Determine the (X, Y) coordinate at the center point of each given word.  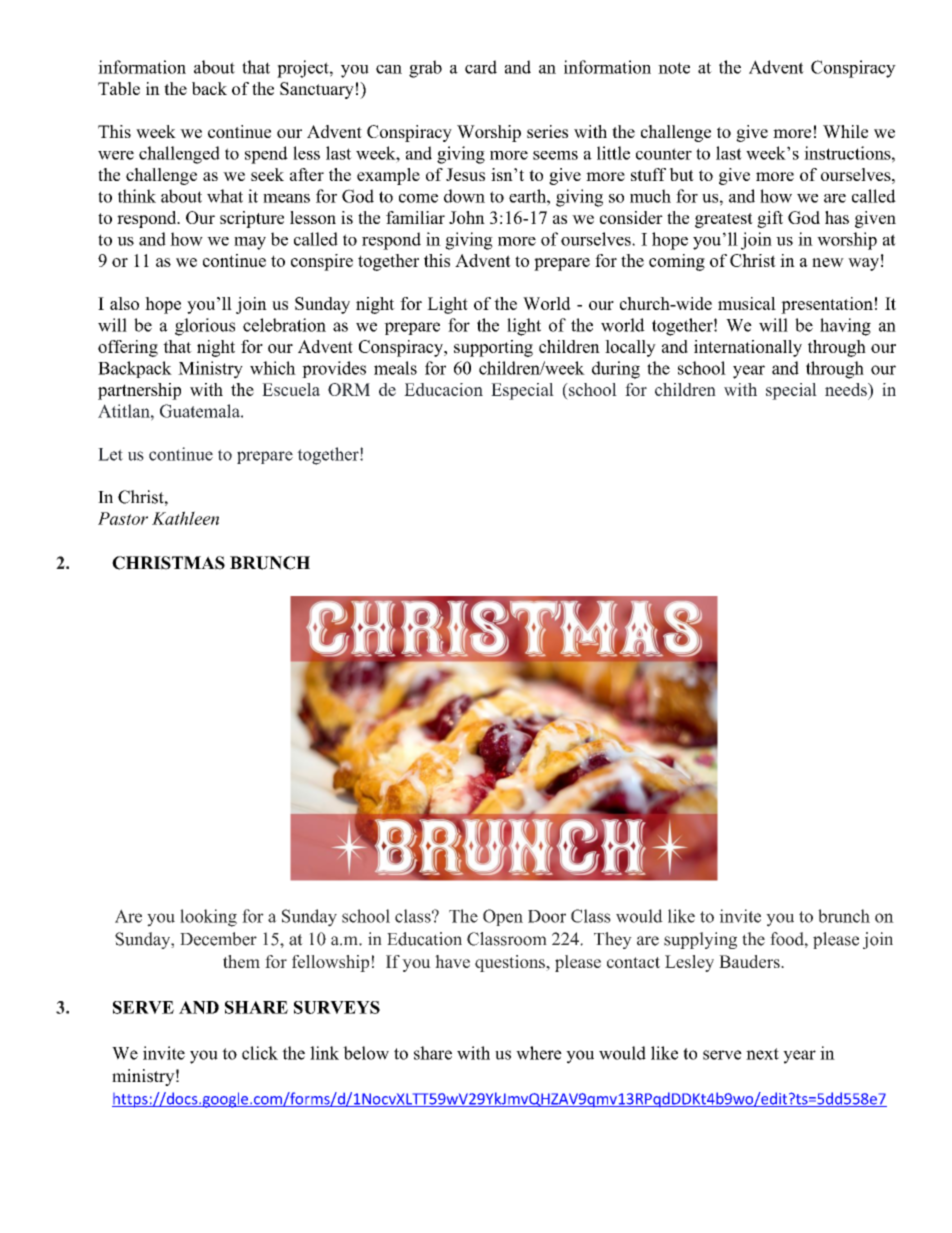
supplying (700, 940)
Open (503, 917)
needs (847, 389)
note (674, 68)
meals (395, 368)
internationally (748, 348)
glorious (205, 327)
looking (208, 918)
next (762, 1054)
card (481, 67)
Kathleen (185, 518)
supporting (493, 348)
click (260, 1053)
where (539, 1053)
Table (119, 88)
